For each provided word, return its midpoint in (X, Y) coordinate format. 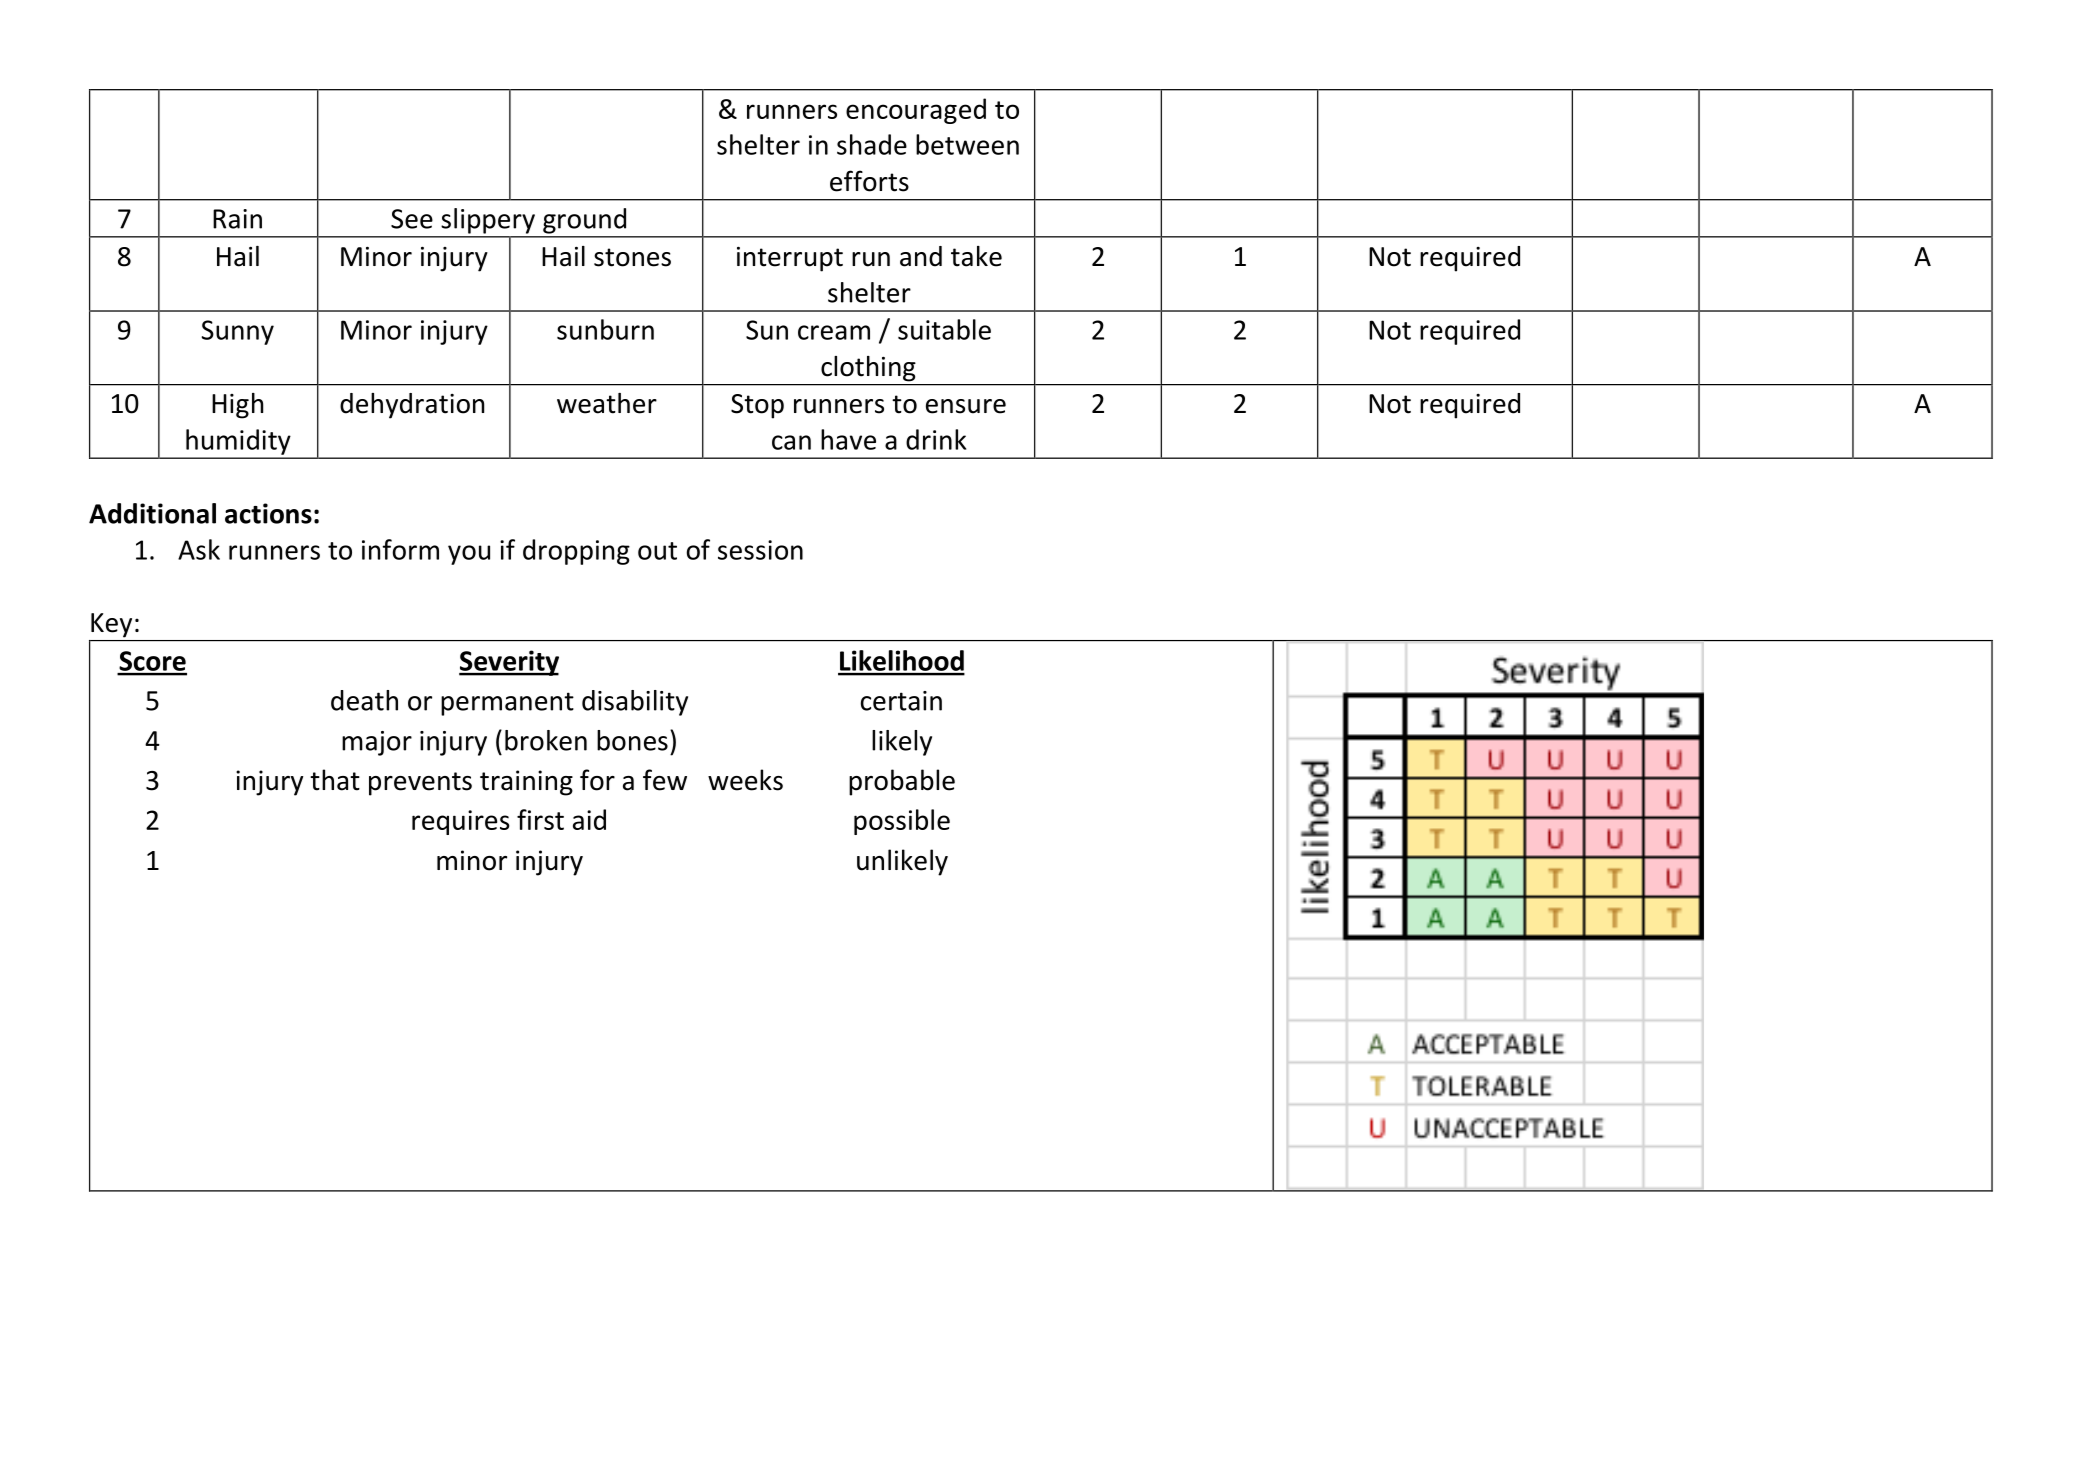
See (412, 219)
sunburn (605, 329)
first (540, 819)
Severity (509, 663)
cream (834, 332)
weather (607, 403)
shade (872, 144)
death (364, 700)
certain (901, 701)
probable (902, 782)
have (848, 439)
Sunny (238, 332)
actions (268, 513)
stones (632, 257)
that (335, 780)
